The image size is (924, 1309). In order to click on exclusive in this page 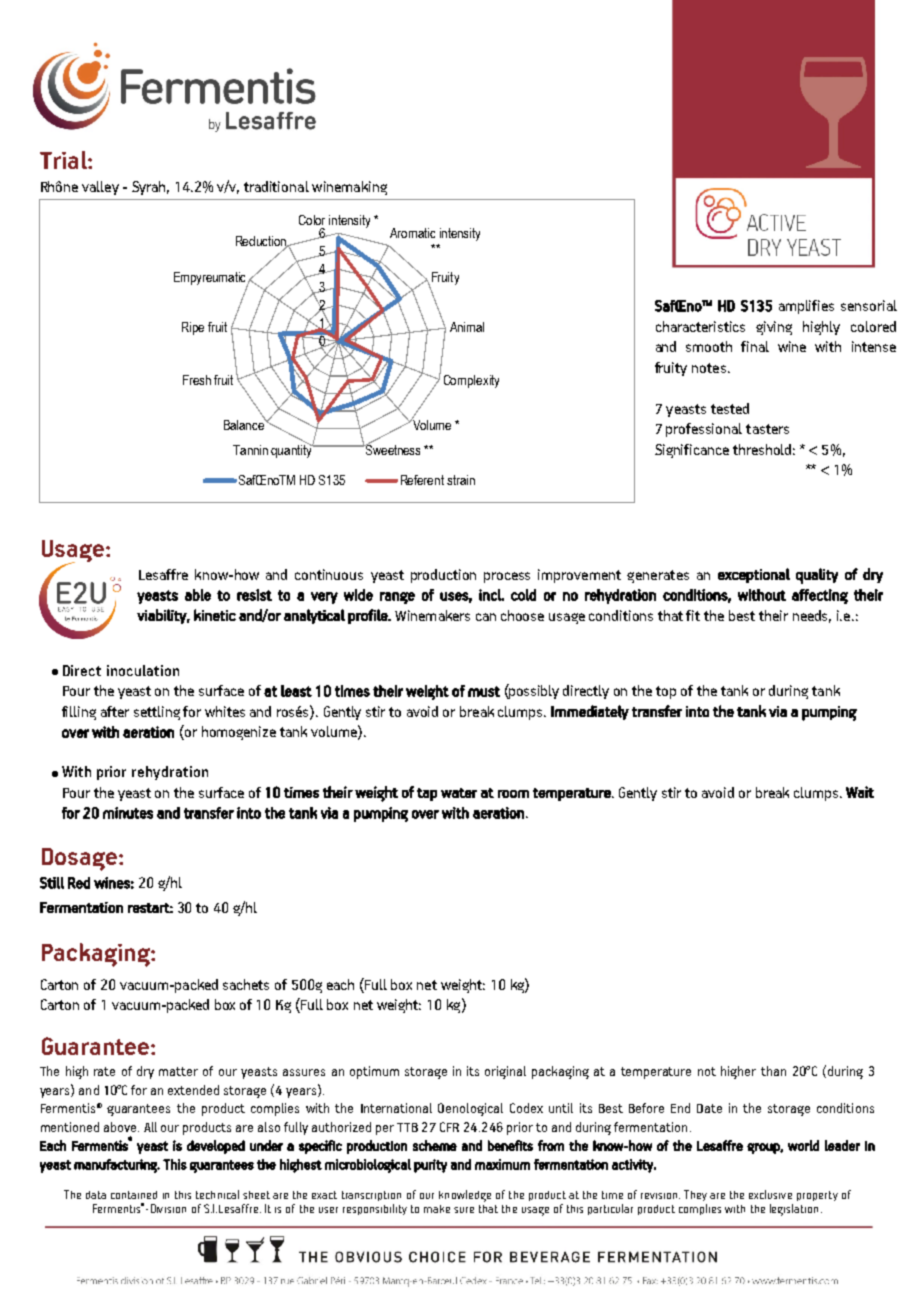, I will do `click(770, 1194)`.
